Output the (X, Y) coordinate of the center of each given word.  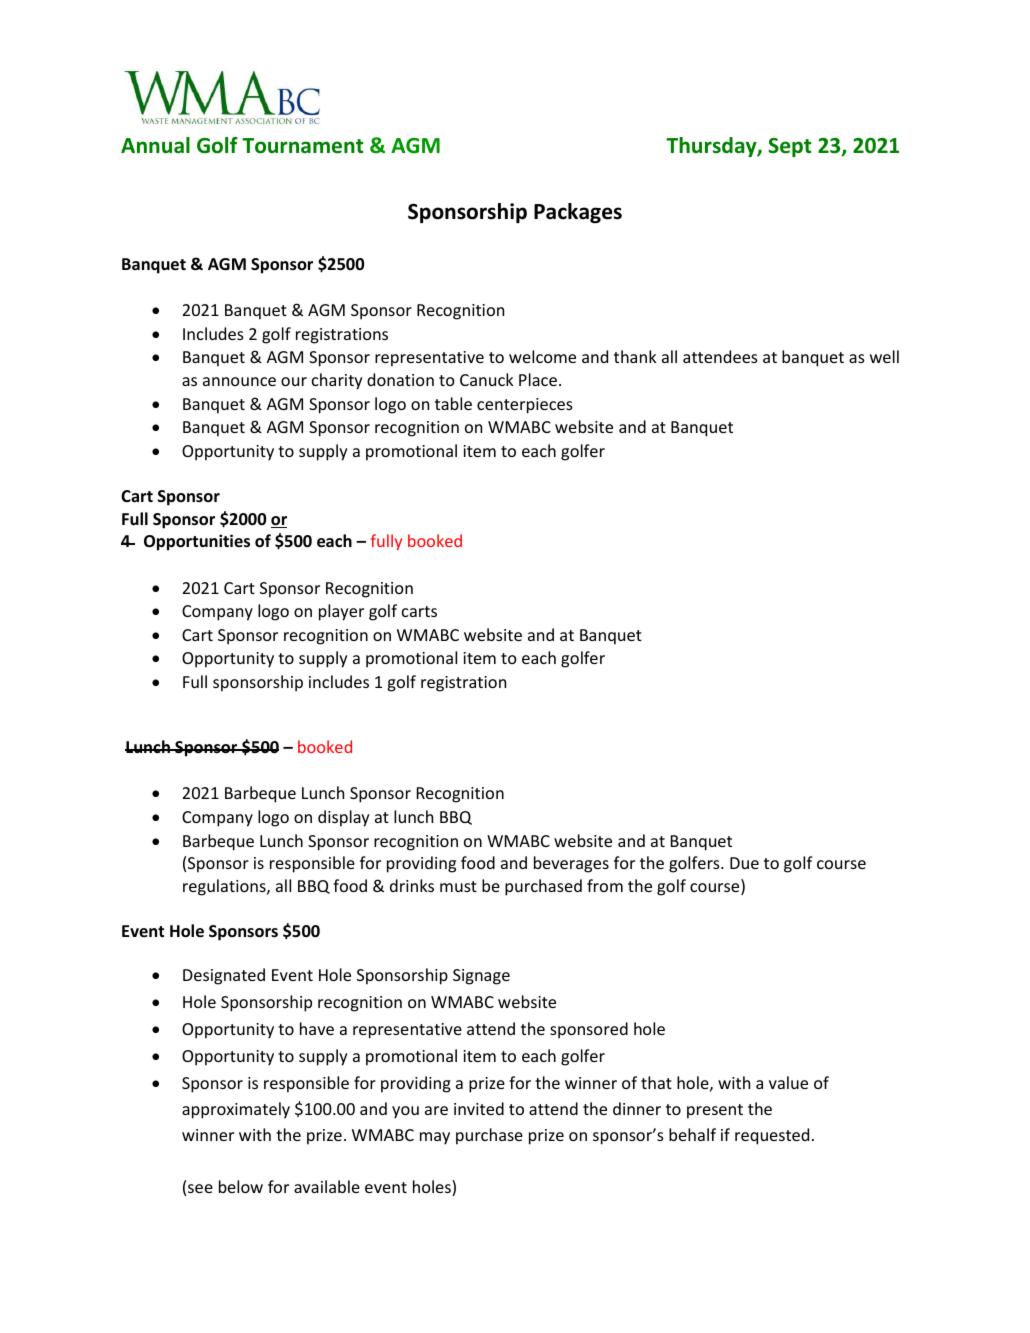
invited (479, 1108)
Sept (790, 147)
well (884, 356)
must (458, 886)
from (605, 885)
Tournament (303, 146)
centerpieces (525, 406)
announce (239, 381)
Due (744, 863)
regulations (225, 887)
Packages (578, 213)
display (343, 818)
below (241, 1186)
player (341, 612)
